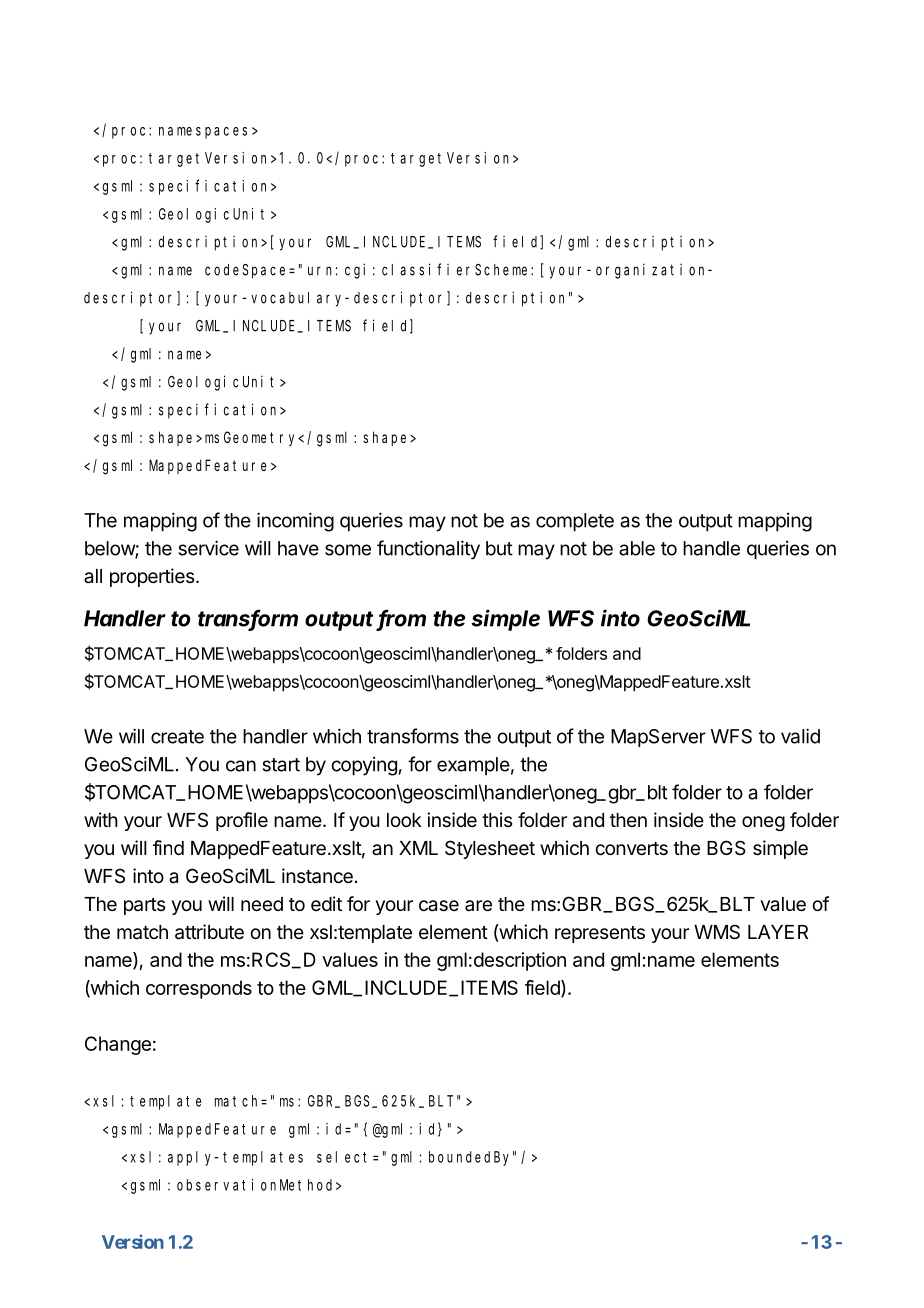 The width and height of the image is (924, 1308). Describe the element at coordinates (473, 766) in the image. I see `example` at that location.
